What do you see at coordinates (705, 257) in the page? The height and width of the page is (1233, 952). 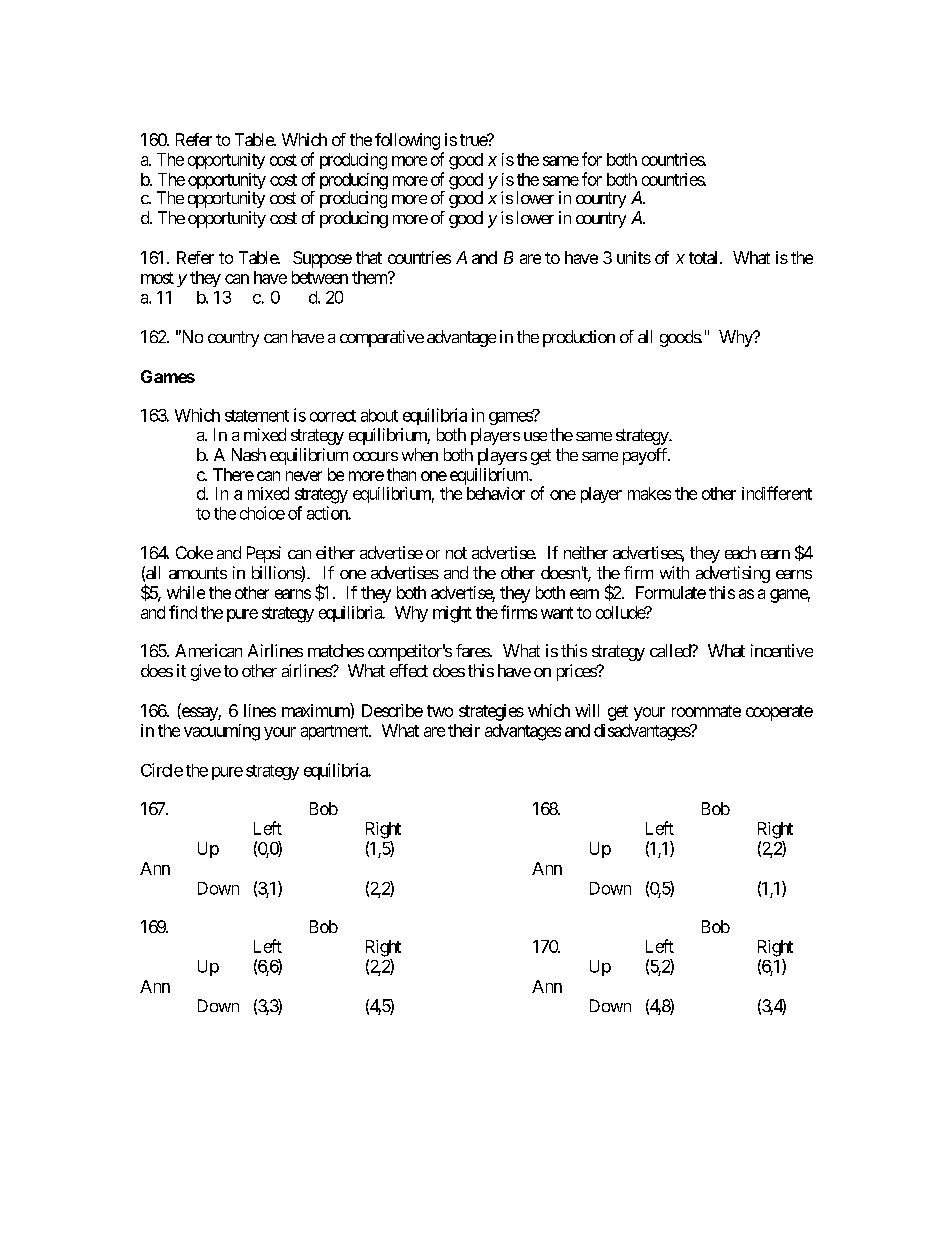 I see `total` at bounding box center [705, 257].
